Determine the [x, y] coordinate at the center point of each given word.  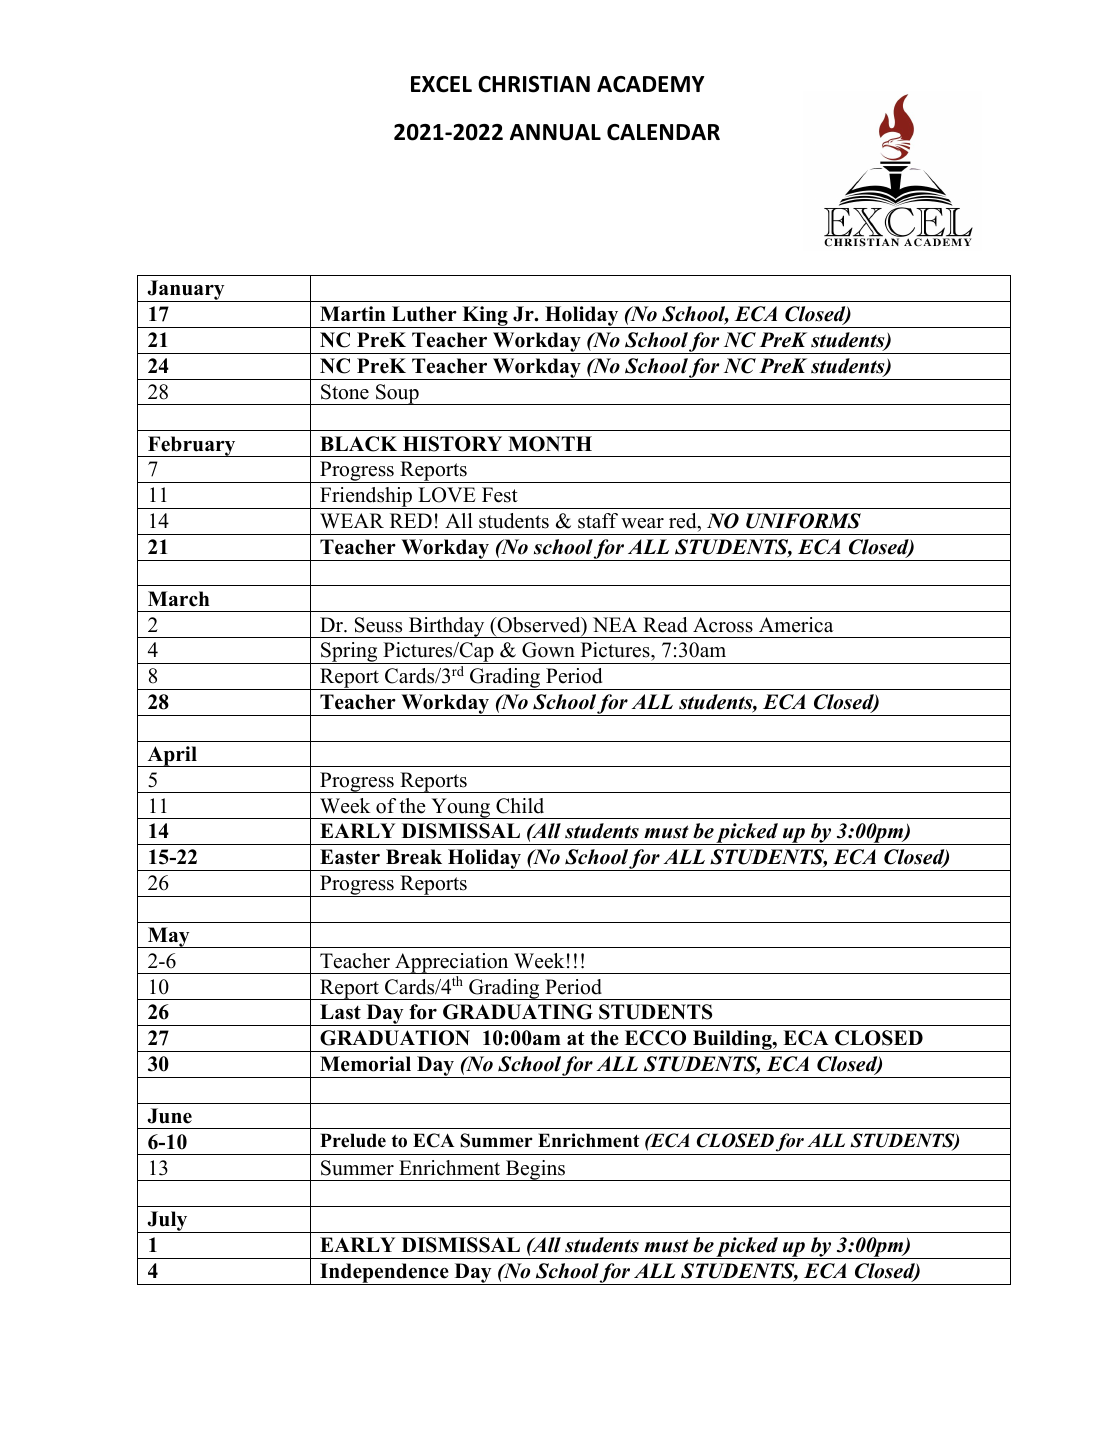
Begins [535, 1170]
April [172, 756]
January [186, 291]
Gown [548, 650]
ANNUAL [555, 132]
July [167, 1222]
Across [723, 625]
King [485, 317]
